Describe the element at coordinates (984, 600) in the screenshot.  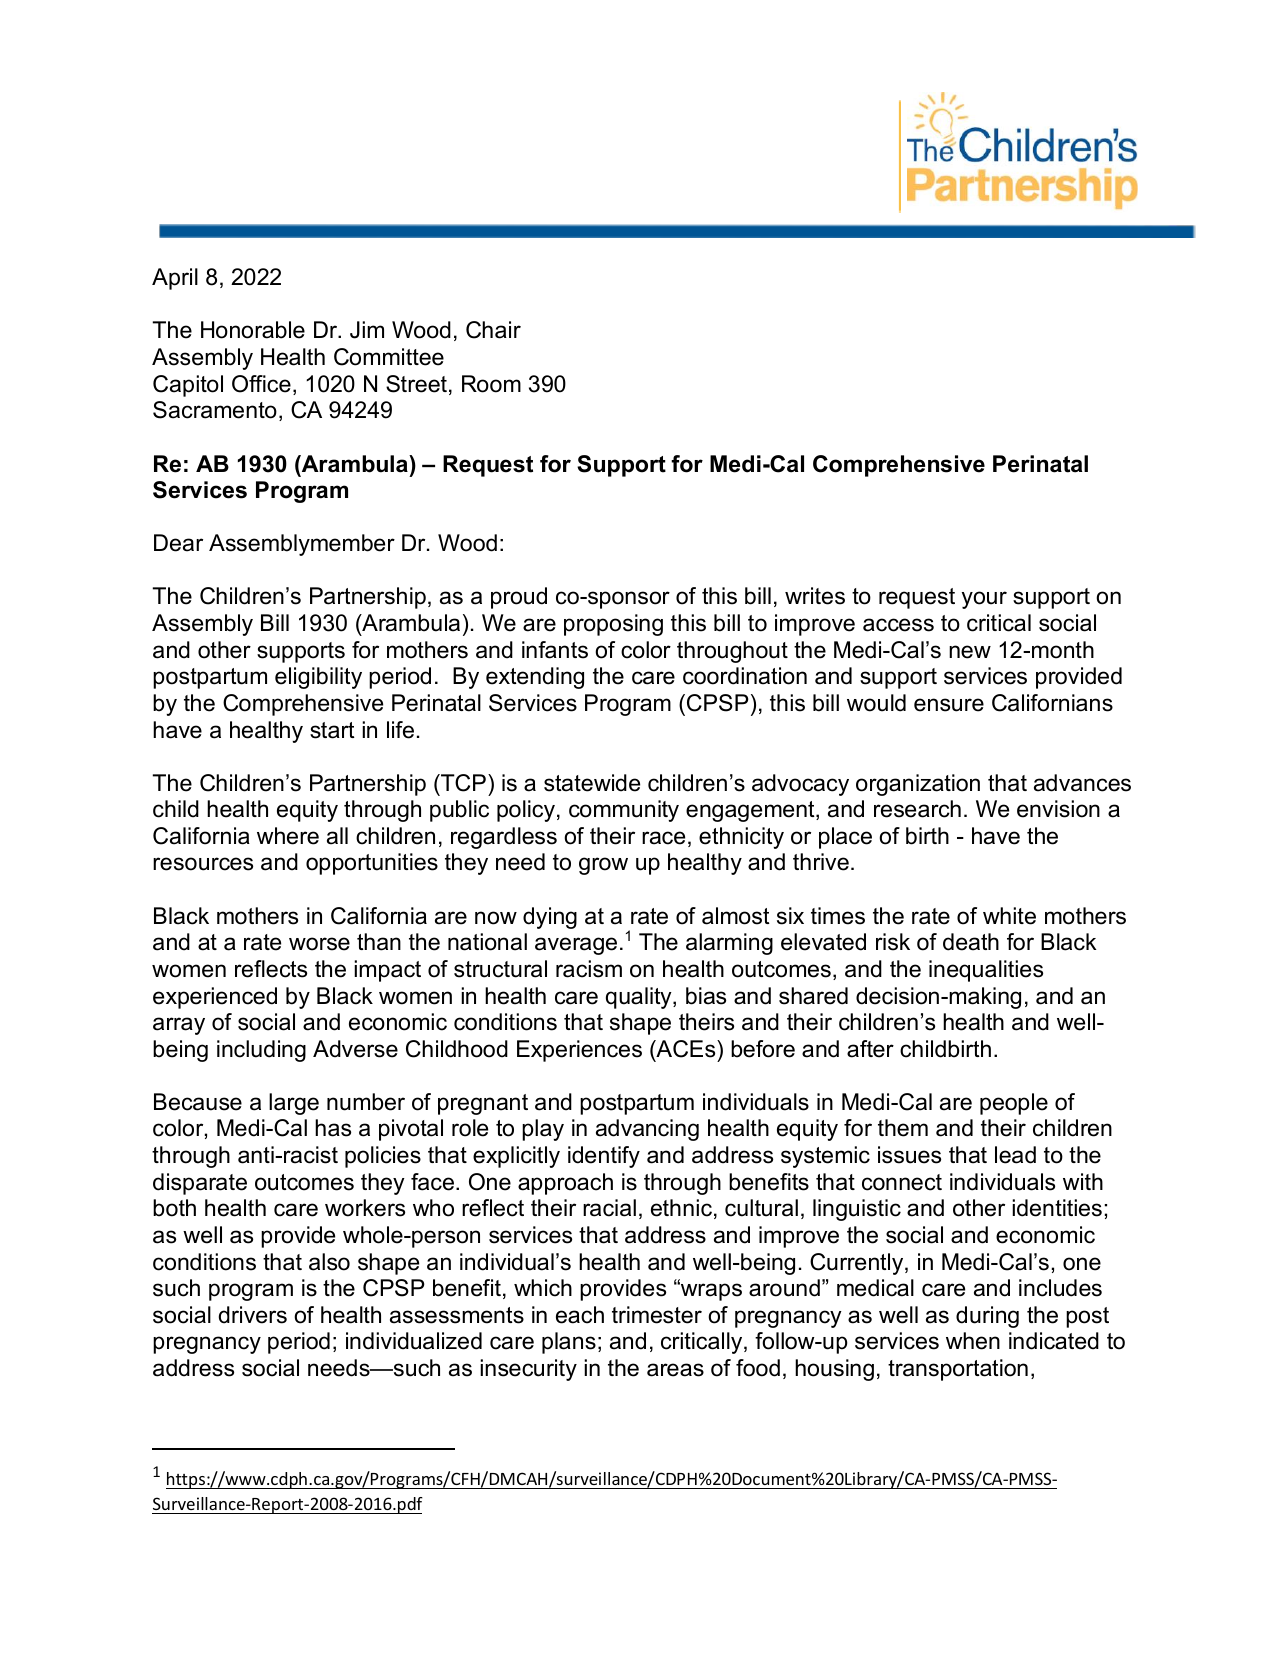
I see `your` at that location.
